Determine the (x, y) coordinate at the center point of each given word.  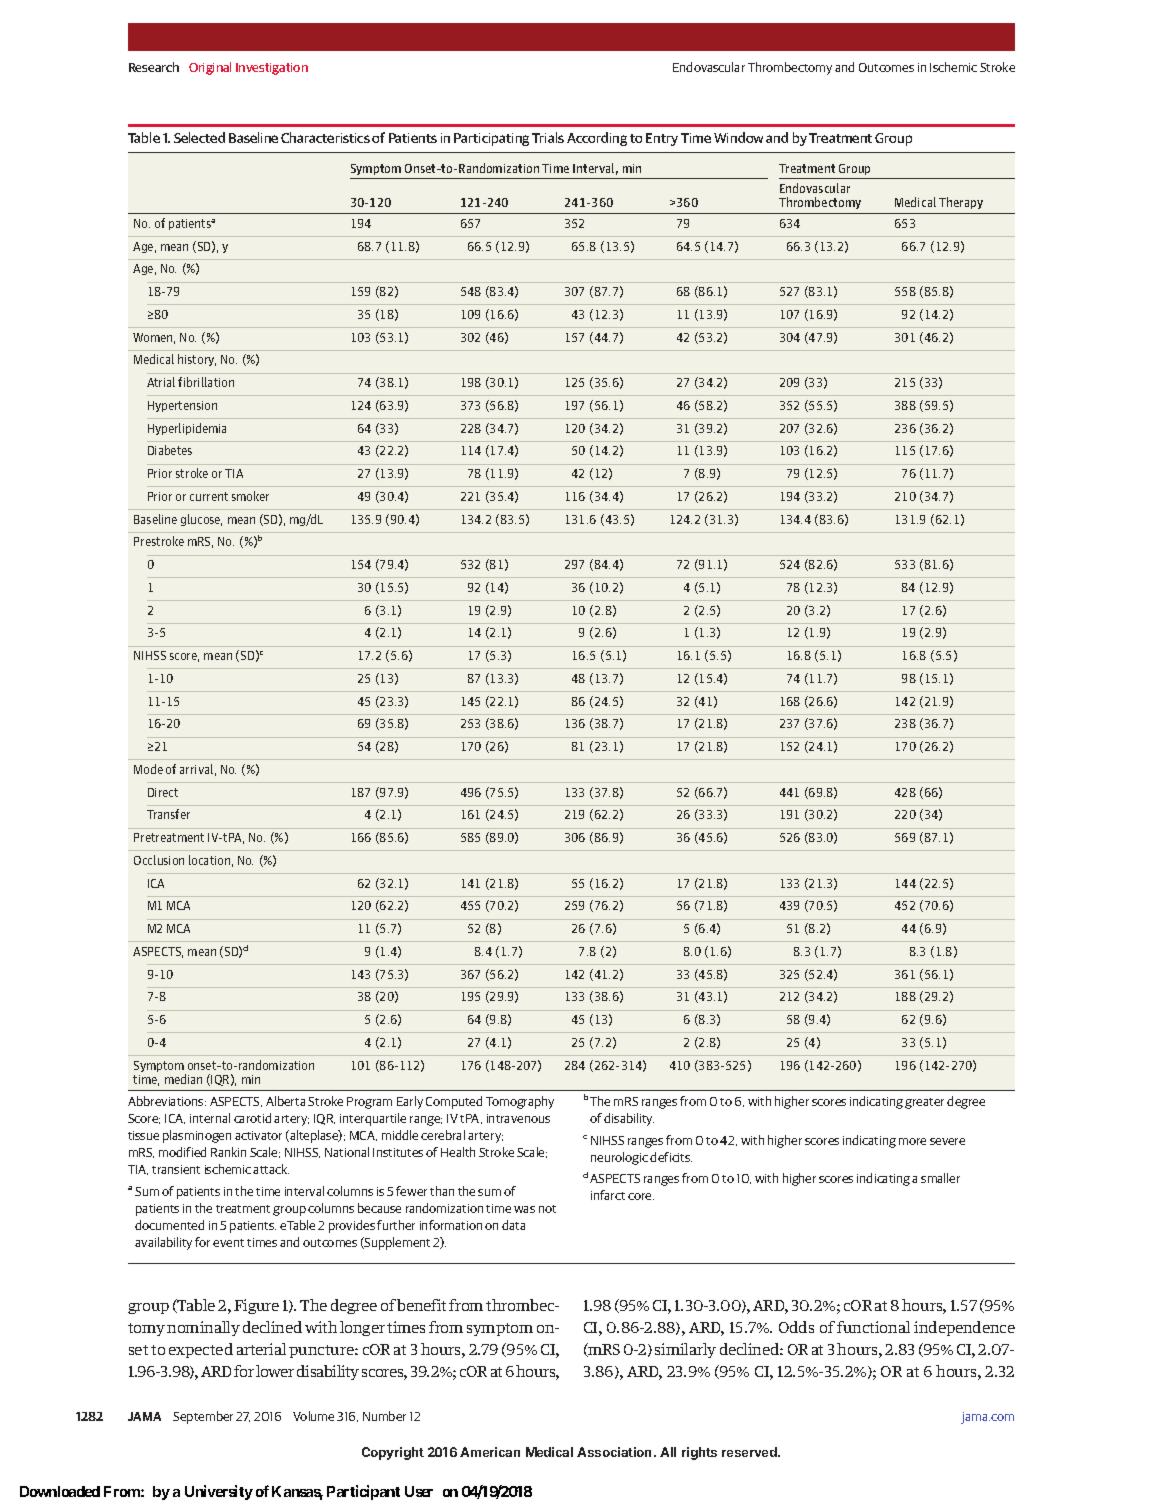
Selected (199, 137)
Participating (491, 139)
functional (873, 1327)
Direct (163, 792)
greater (924, 1103)
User (419, 1491)
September (203, 1417)
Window (738, 137)
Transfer (168, 814)
